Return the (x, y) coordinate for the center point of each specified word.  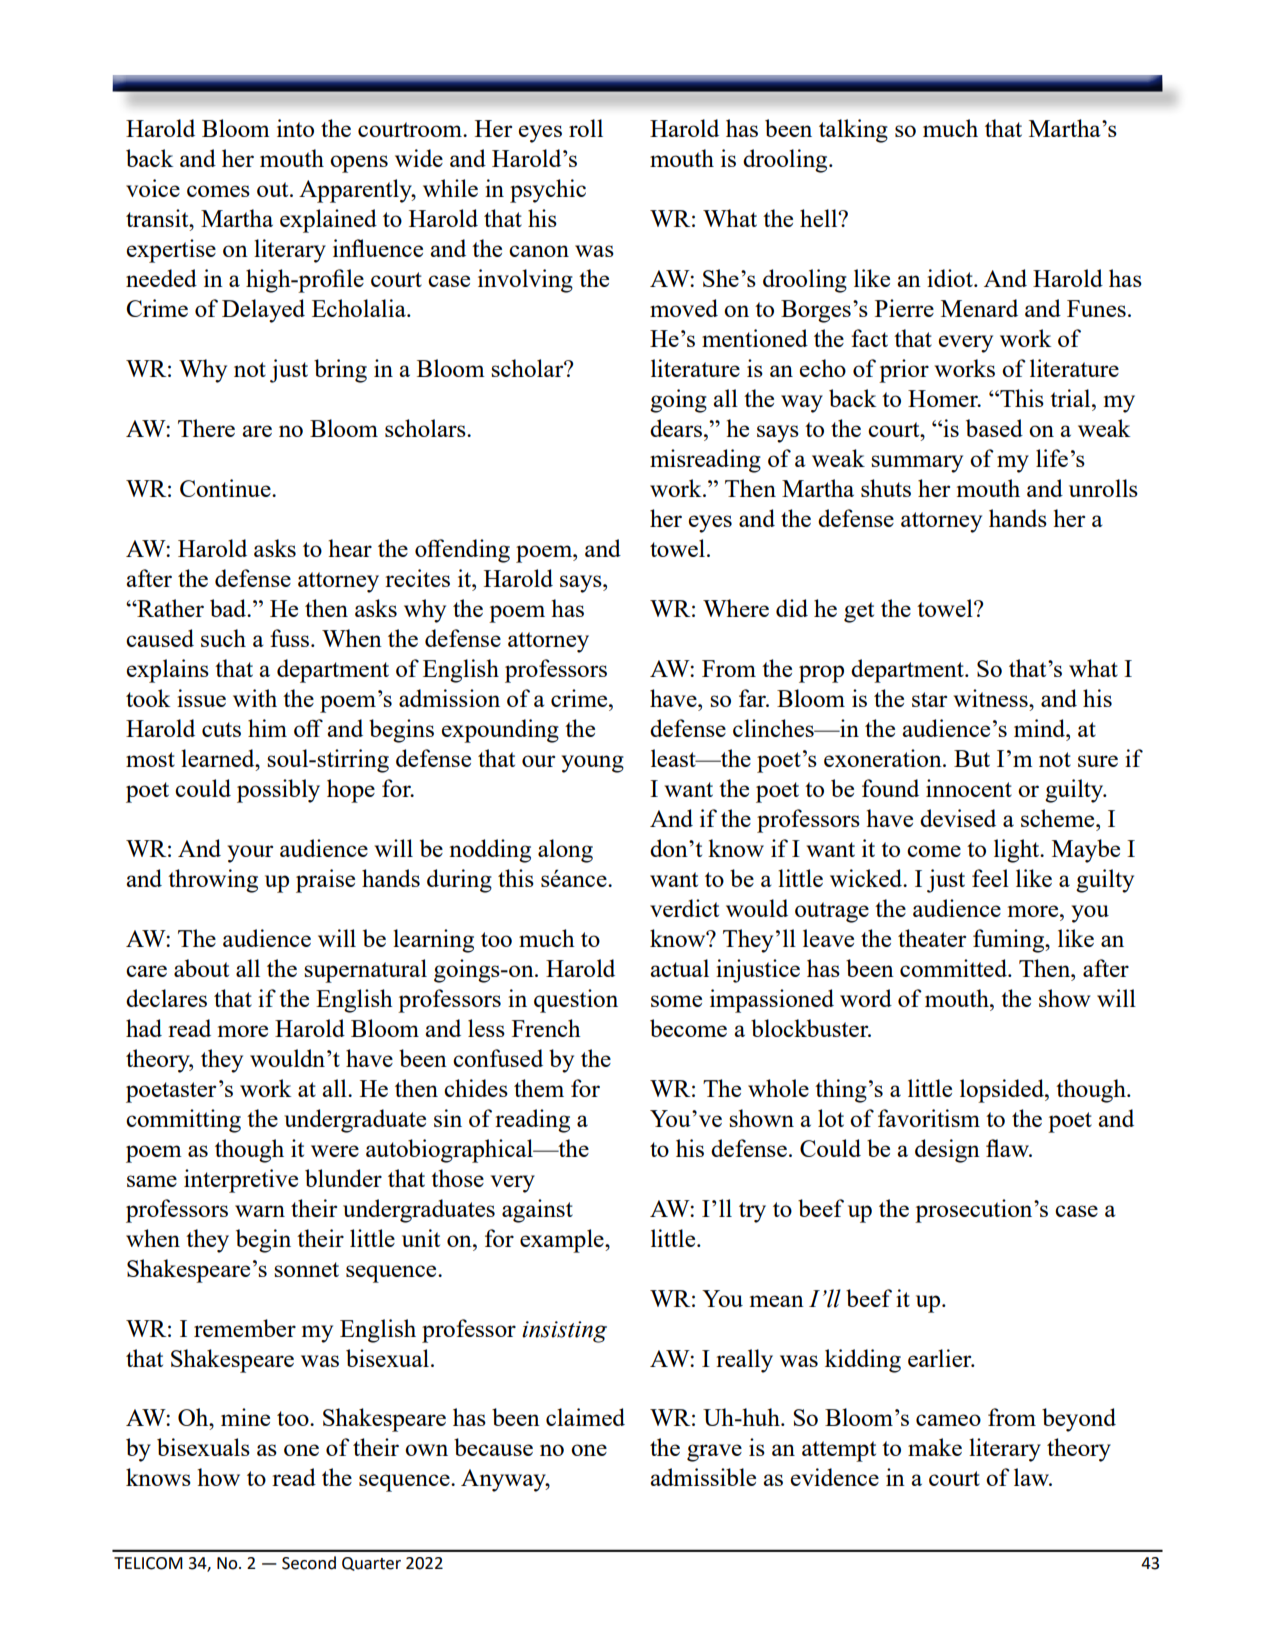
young (592, 764)
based (994, 428)
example (563, 1241)
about (201, 968)
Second (309, 1563)
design (947, 1151)
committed (954, 968)
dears (676, 428)
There (206, 428)
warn (260, 1211)
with (255, 698)
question (576, 1001)
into (295, 128)
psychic (548, 191)
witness (991, 698)
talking (853, 131)
